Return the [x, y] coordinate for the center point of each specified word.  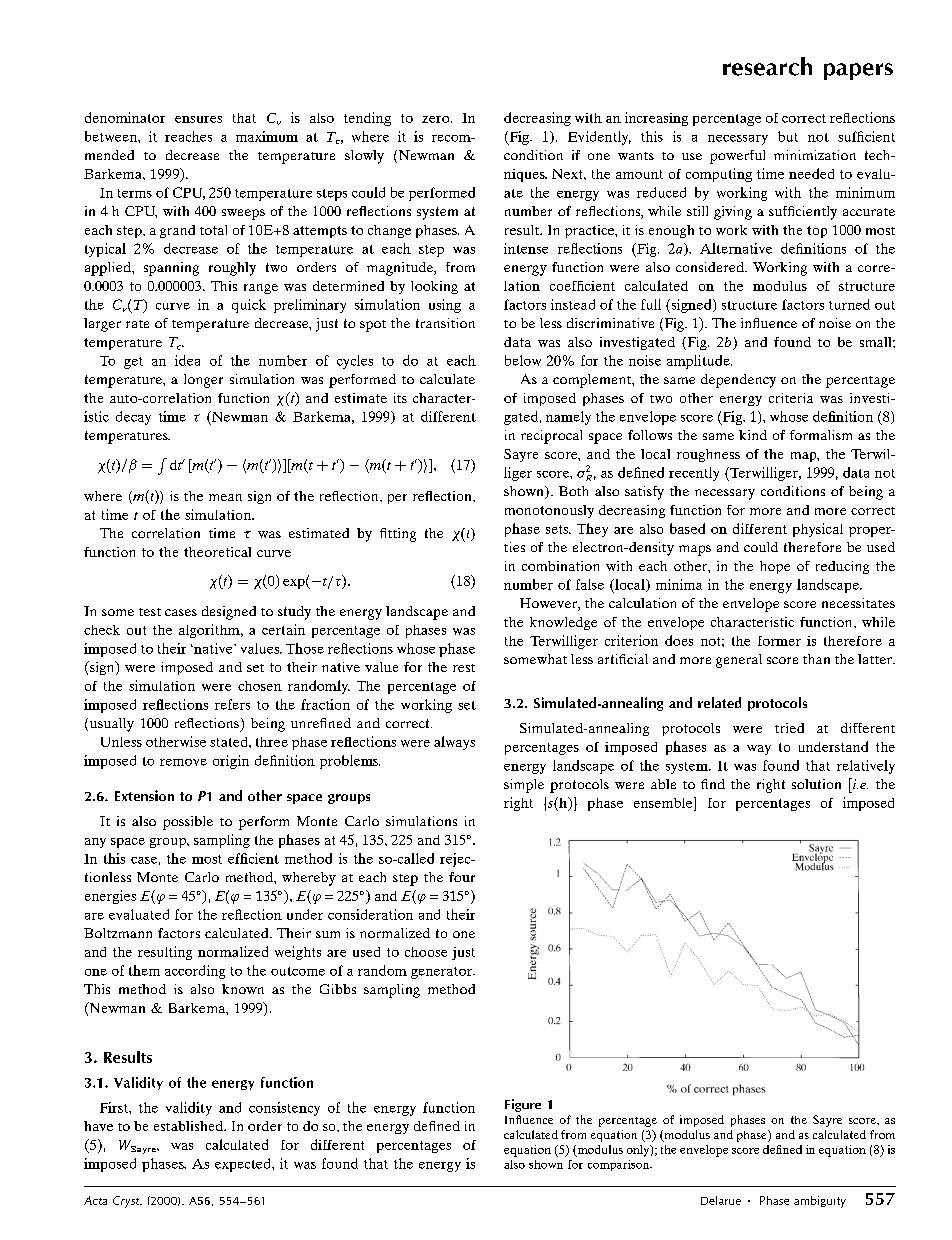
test [150, 612]
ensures [198, 119]
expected [244, 1165]
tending [367, 119]
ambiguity [820, 1202]
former [779, 641]
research [767, 66]
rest [464, 668]
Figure [523, 1105]
